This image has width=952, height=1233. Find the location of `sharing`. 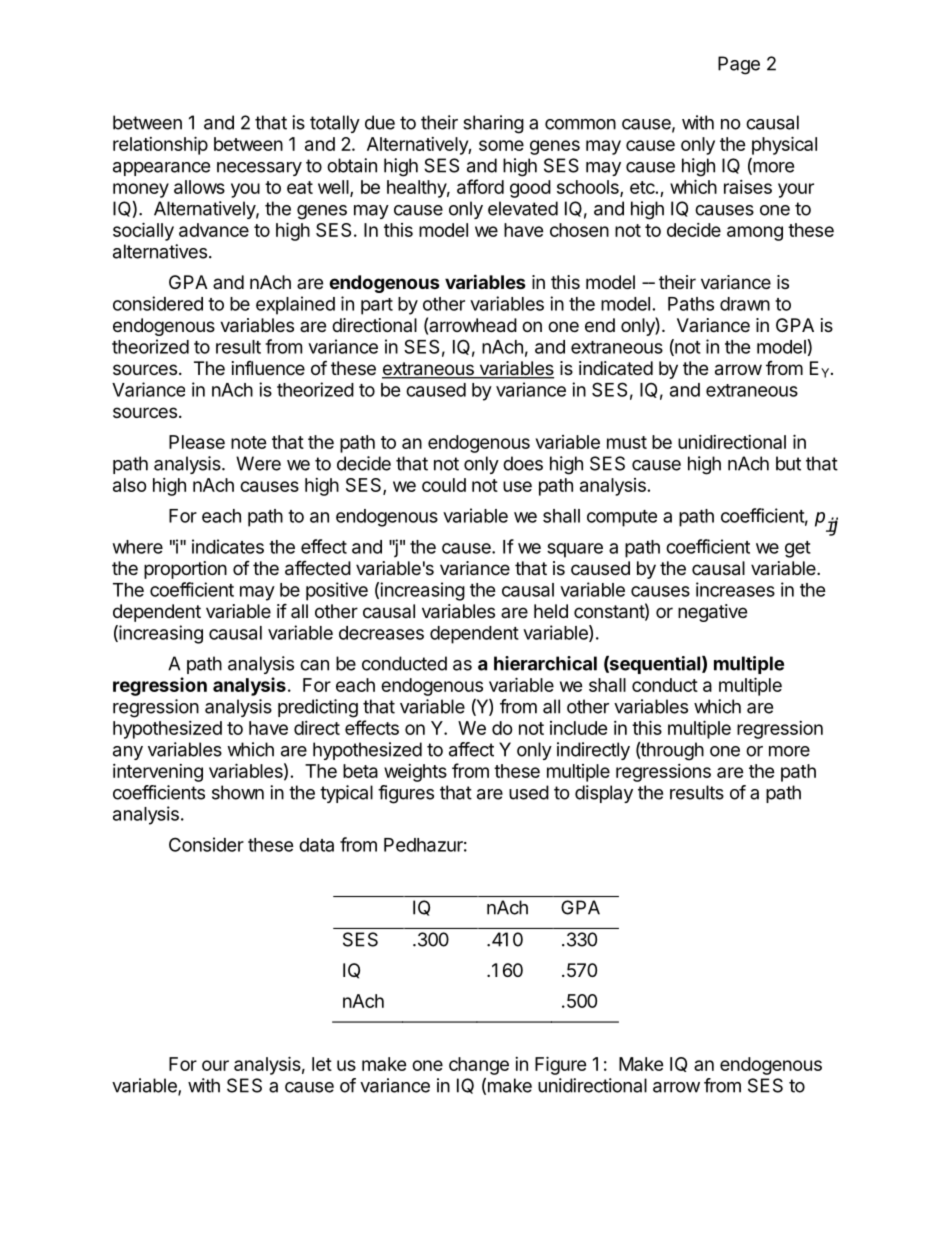

sharing is located at coordinates (493, 124).
